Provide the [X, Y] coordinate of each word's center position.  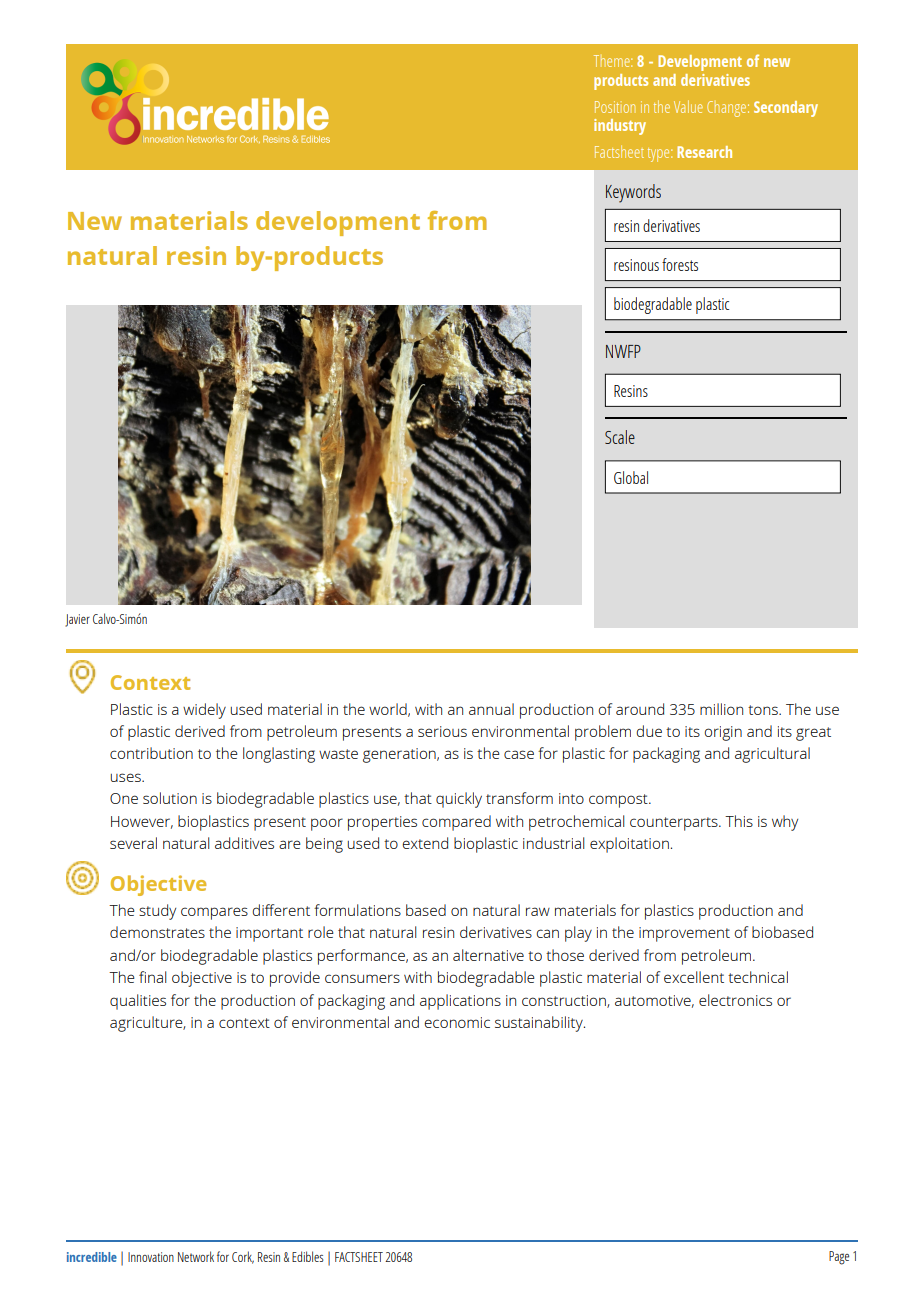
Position [615, 107]
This [739, 821]
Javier [77, 620]
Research [704, 152]
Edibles [308, 1256]
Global [631, 477]
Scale [620, 437]
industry [620, 127]
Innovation [151, 1257]
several [133, 843]
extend [425, 843]
